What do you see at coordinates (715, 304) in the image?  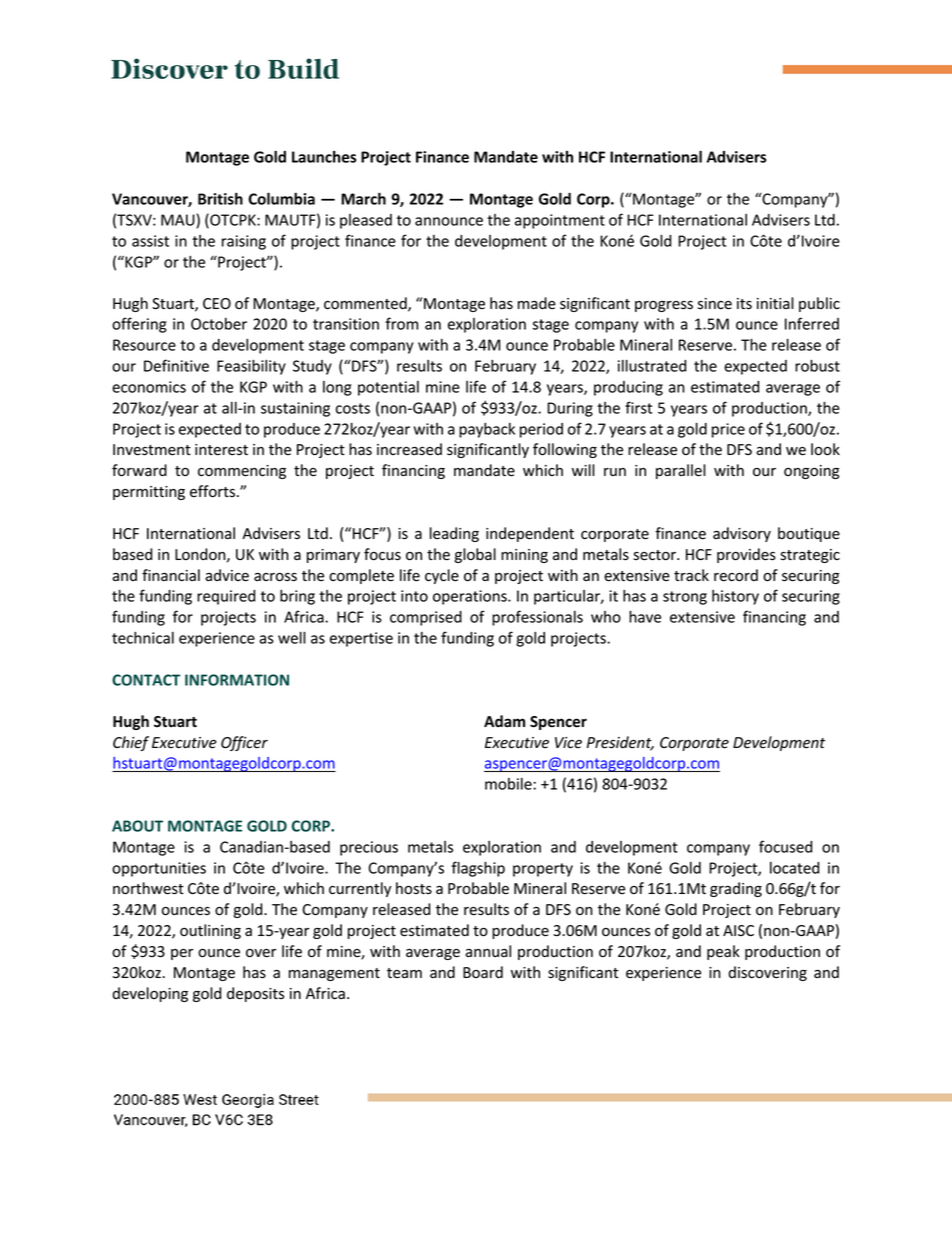 I see `since` at bounding box center [715, 304].
